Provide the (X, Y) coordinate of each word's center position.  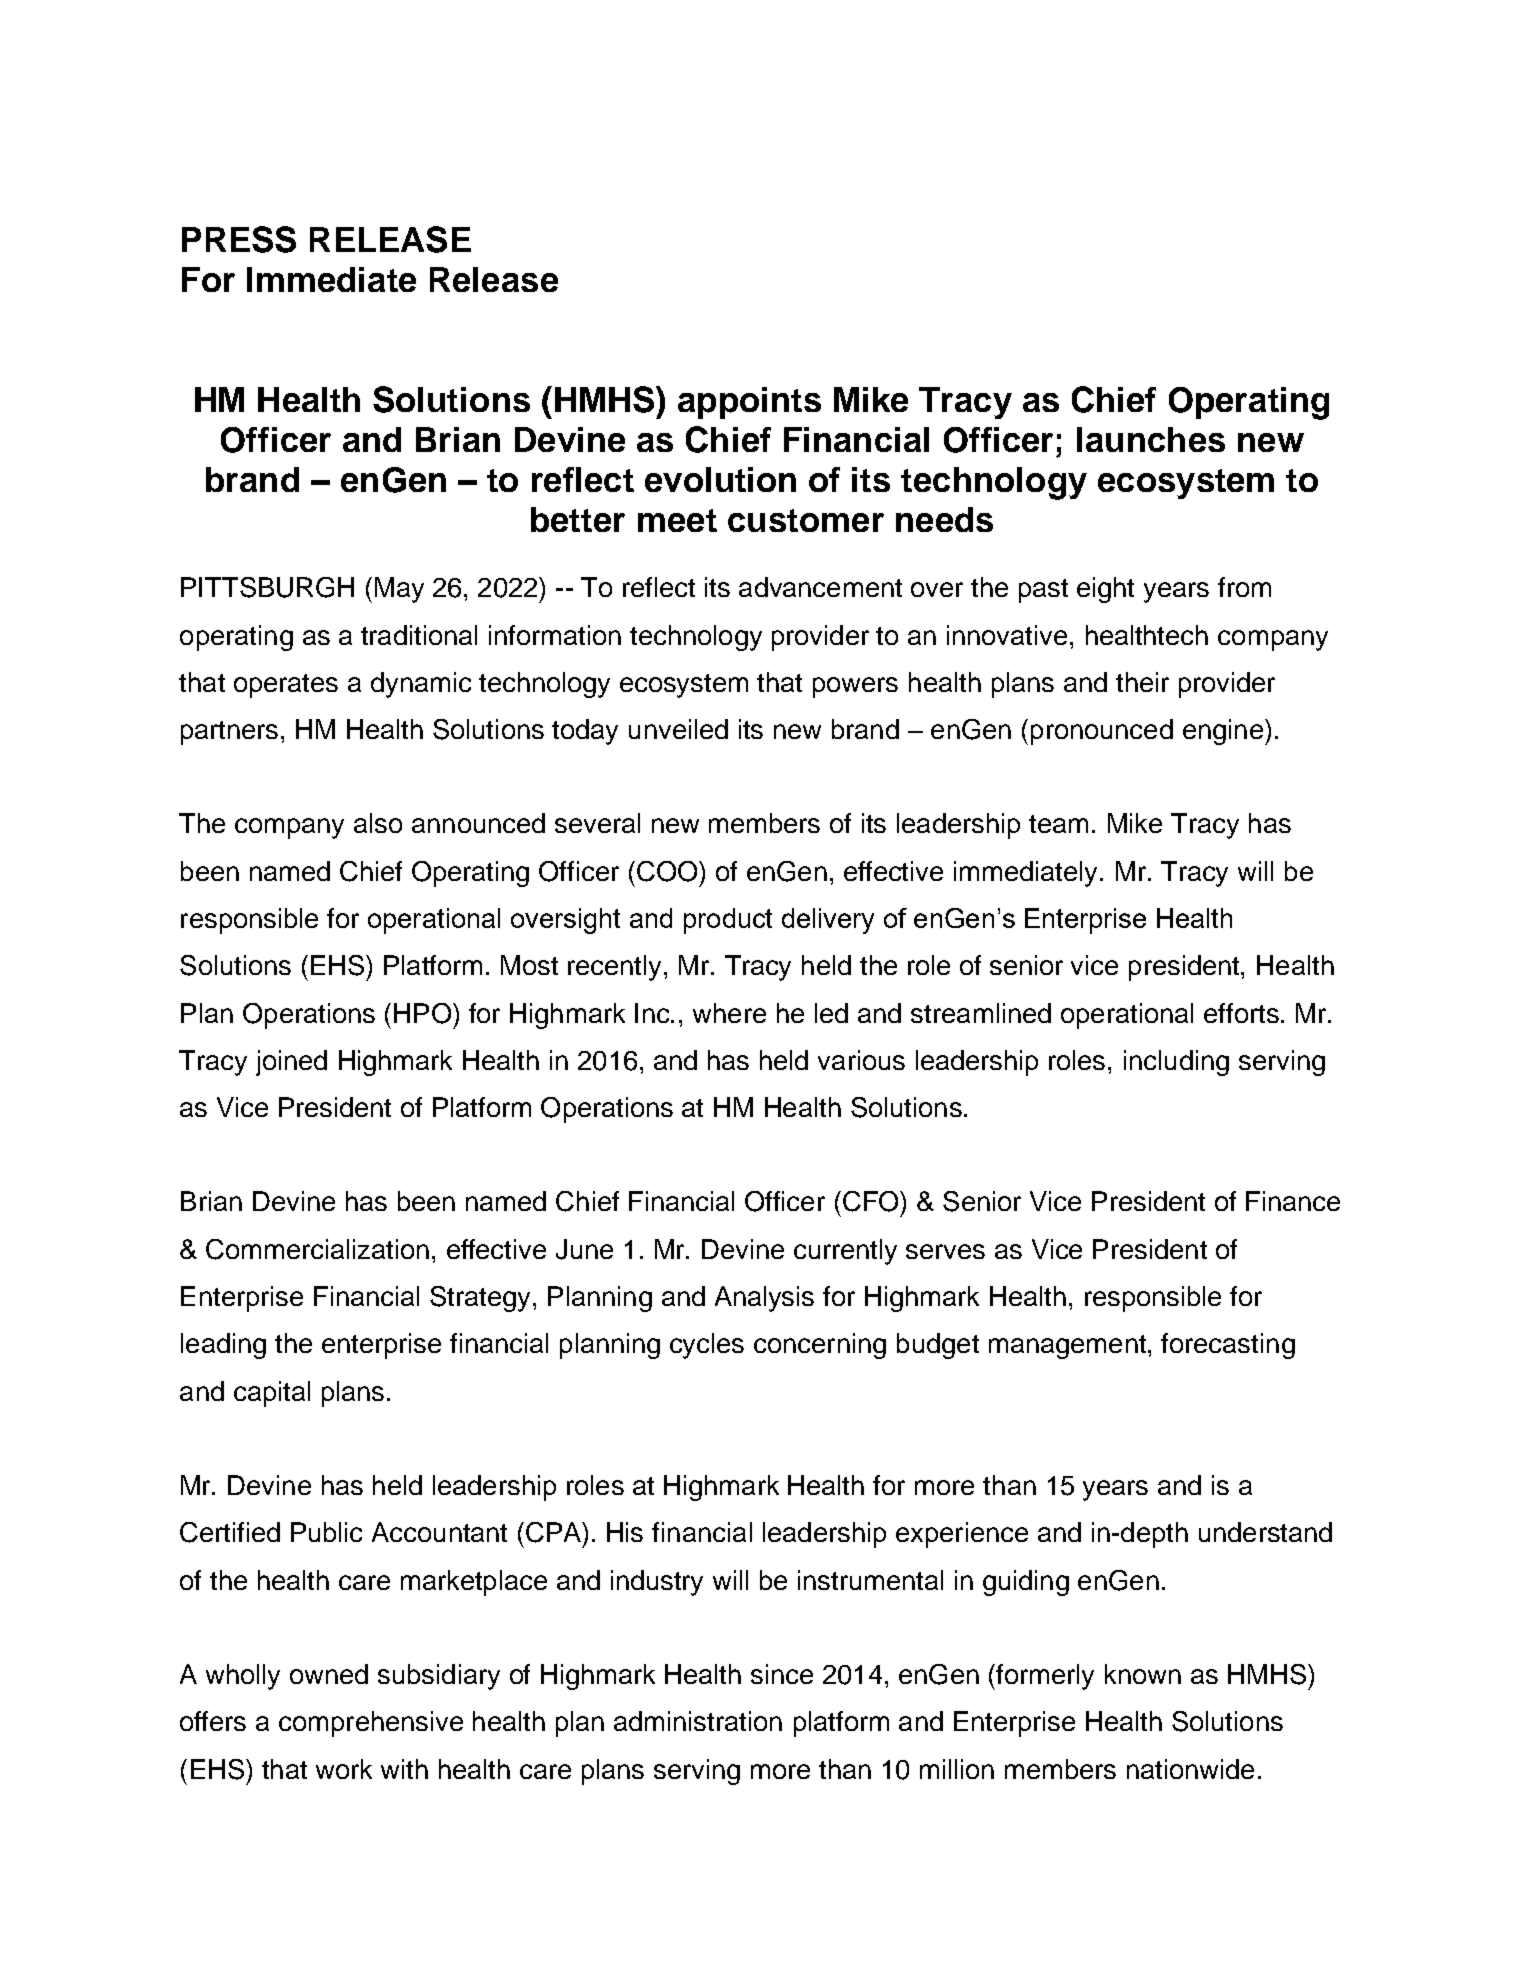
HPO (422, 1013)
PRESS (239, 239)
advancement (820, 587)
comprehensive (371, 1724)
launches (1151, 439)
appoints (749, 403)
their (1142, 682)
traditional (419, 635)
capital (272, 1394)
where (729, 1013)
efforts (1241, 1013)
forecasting (1228, 1346)
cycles (707, 1346)
